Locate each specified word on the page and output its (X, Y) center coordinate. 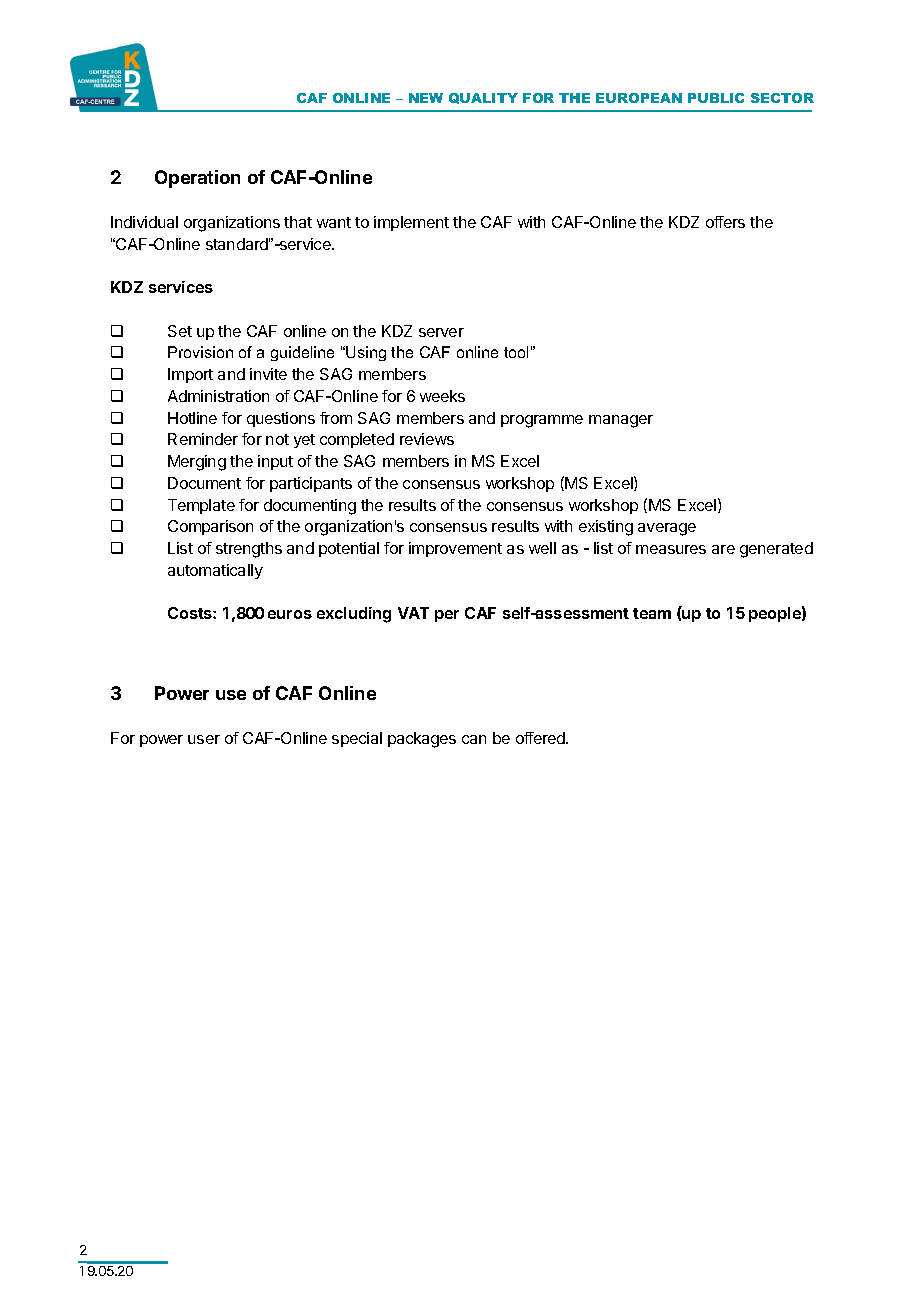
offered (541, 738)
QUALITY (483, 98)
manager (621, 421)
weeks (442, 396)
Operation (197, 179)
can (474, 739)
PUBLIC (716, 98)
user (204, 739)
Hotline (192, 418)
